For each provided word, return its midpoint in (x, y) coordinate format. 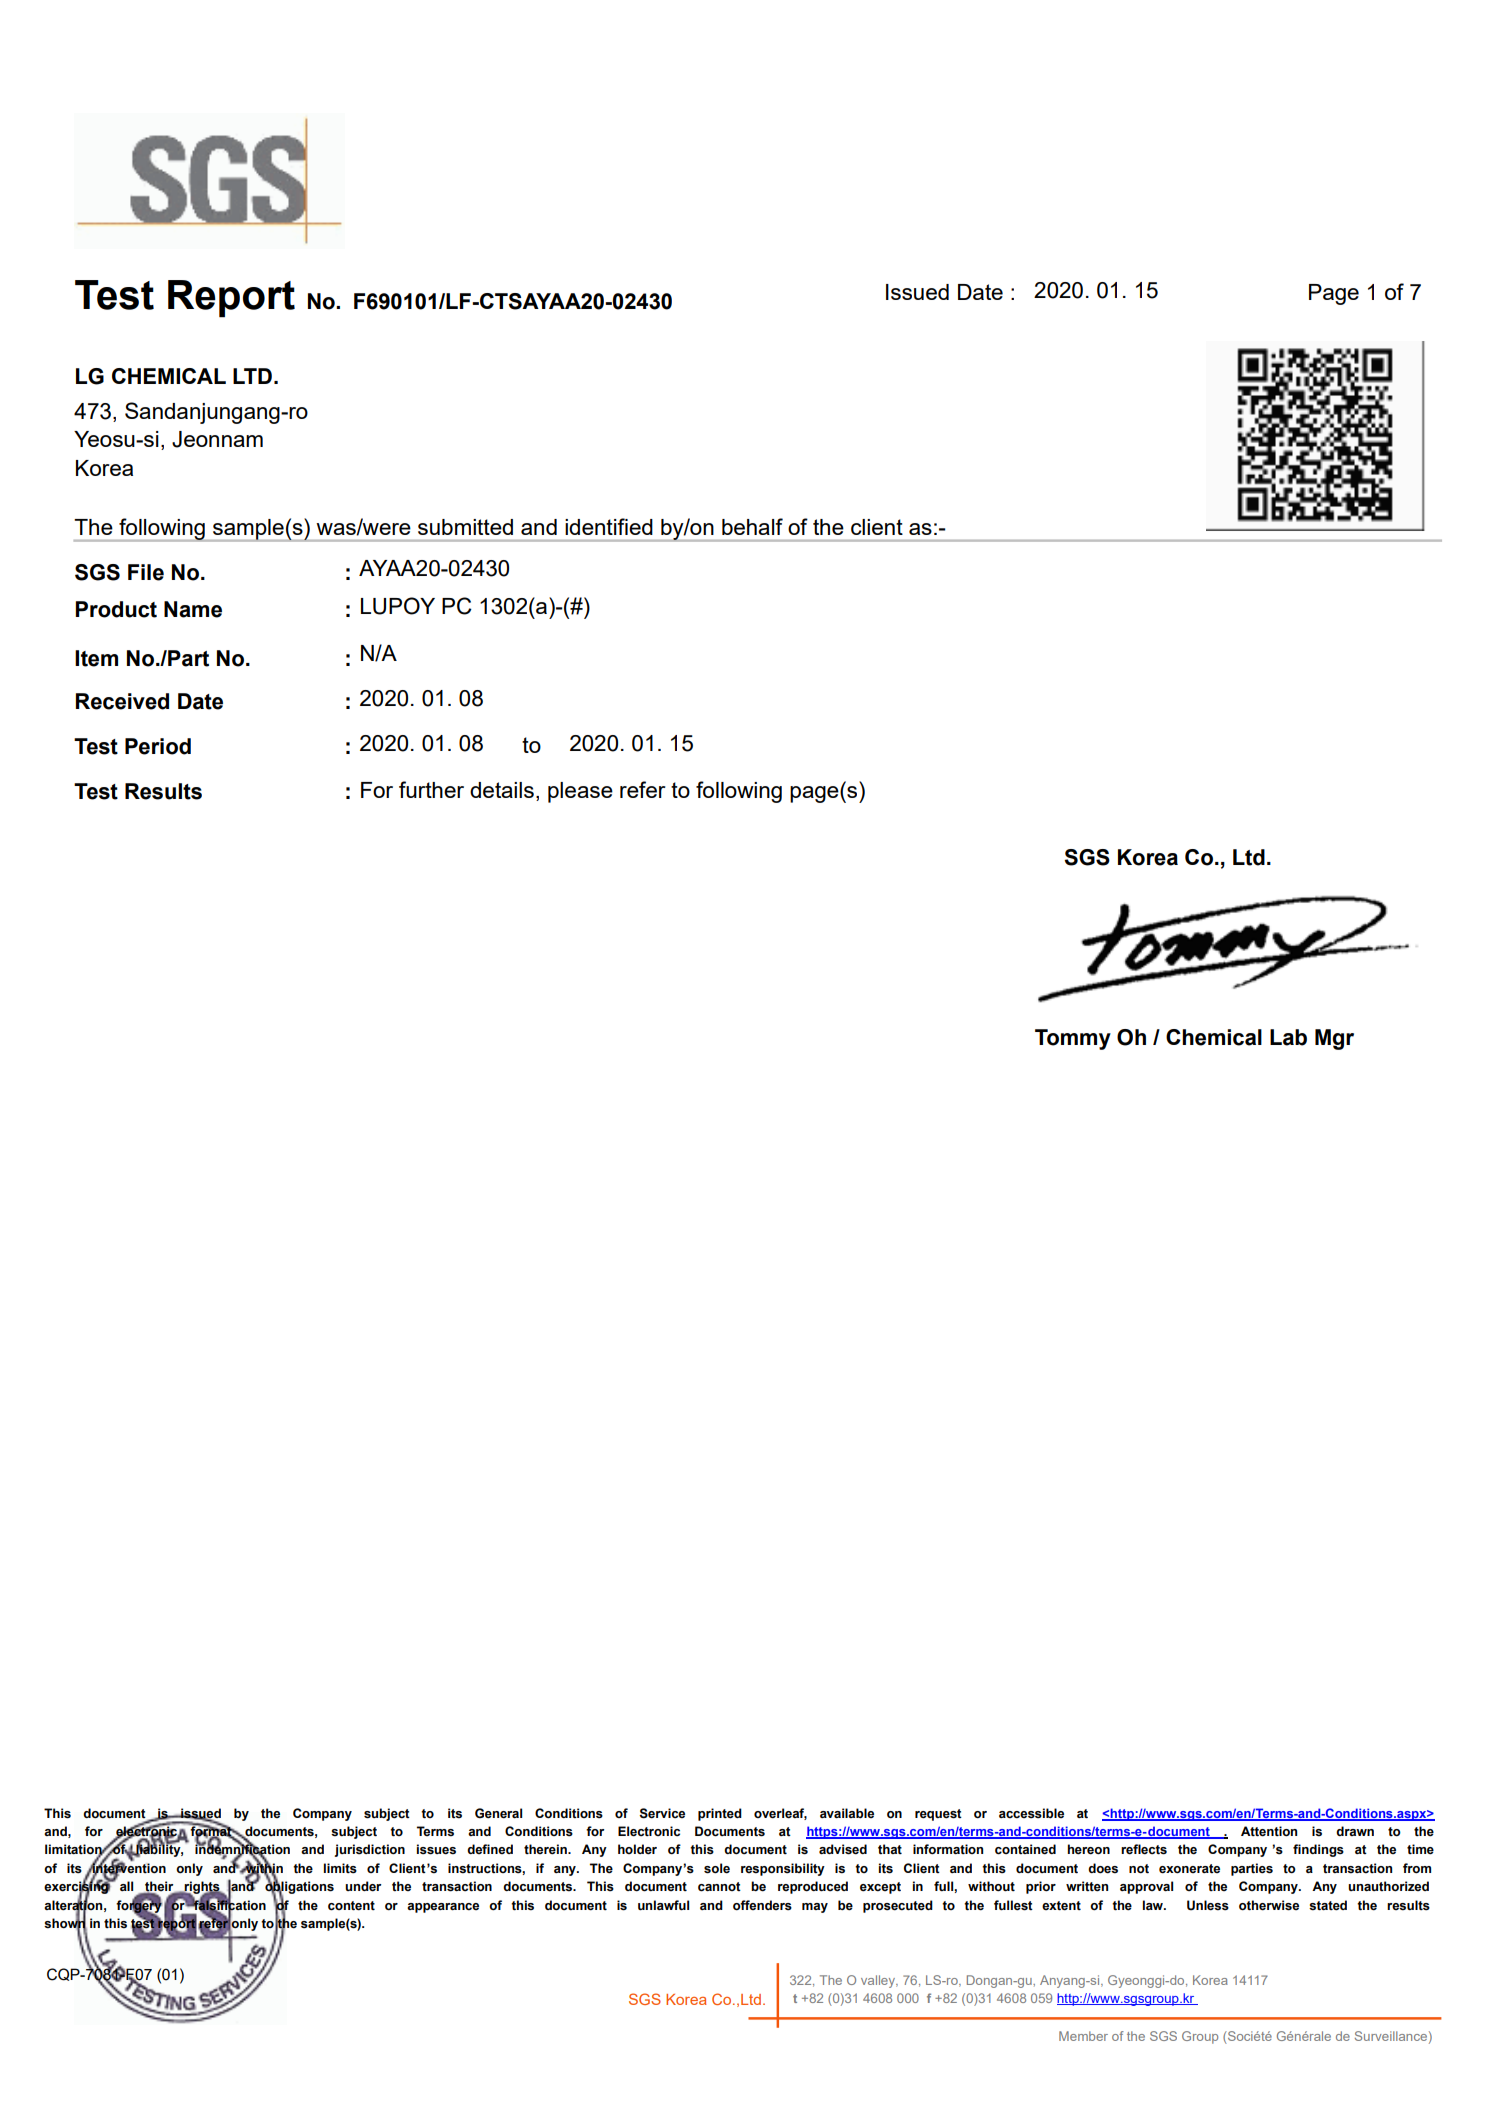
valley (879, 1981)
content (351, 1906)
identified (609, 526)
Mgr (1334, 1039)
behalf (752, 526)
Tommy (1073, 1039)
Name (193, 609)
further (431, 789)
